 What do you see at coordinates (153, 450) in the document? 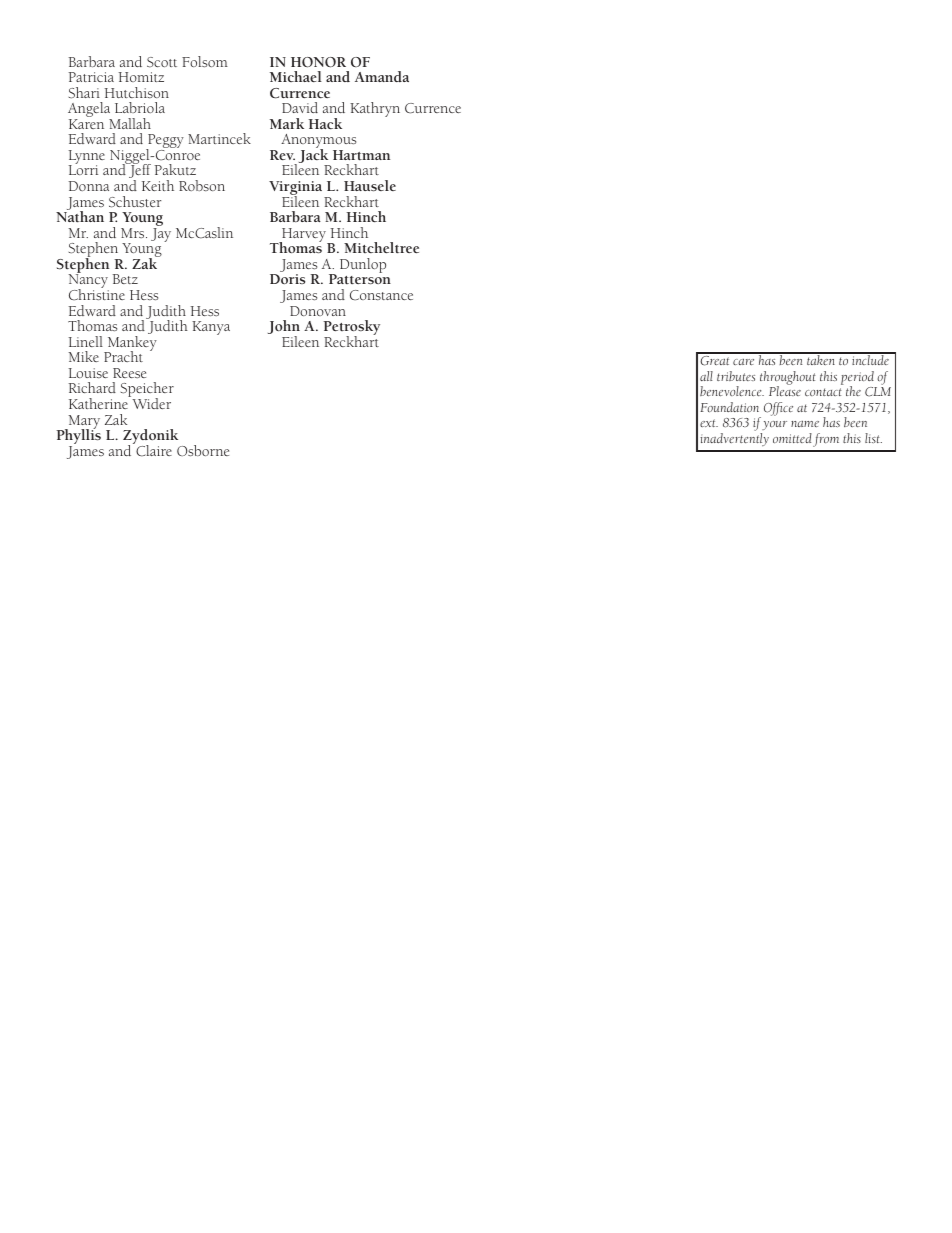
I see `Claire` at bounding box center [153, 450].
